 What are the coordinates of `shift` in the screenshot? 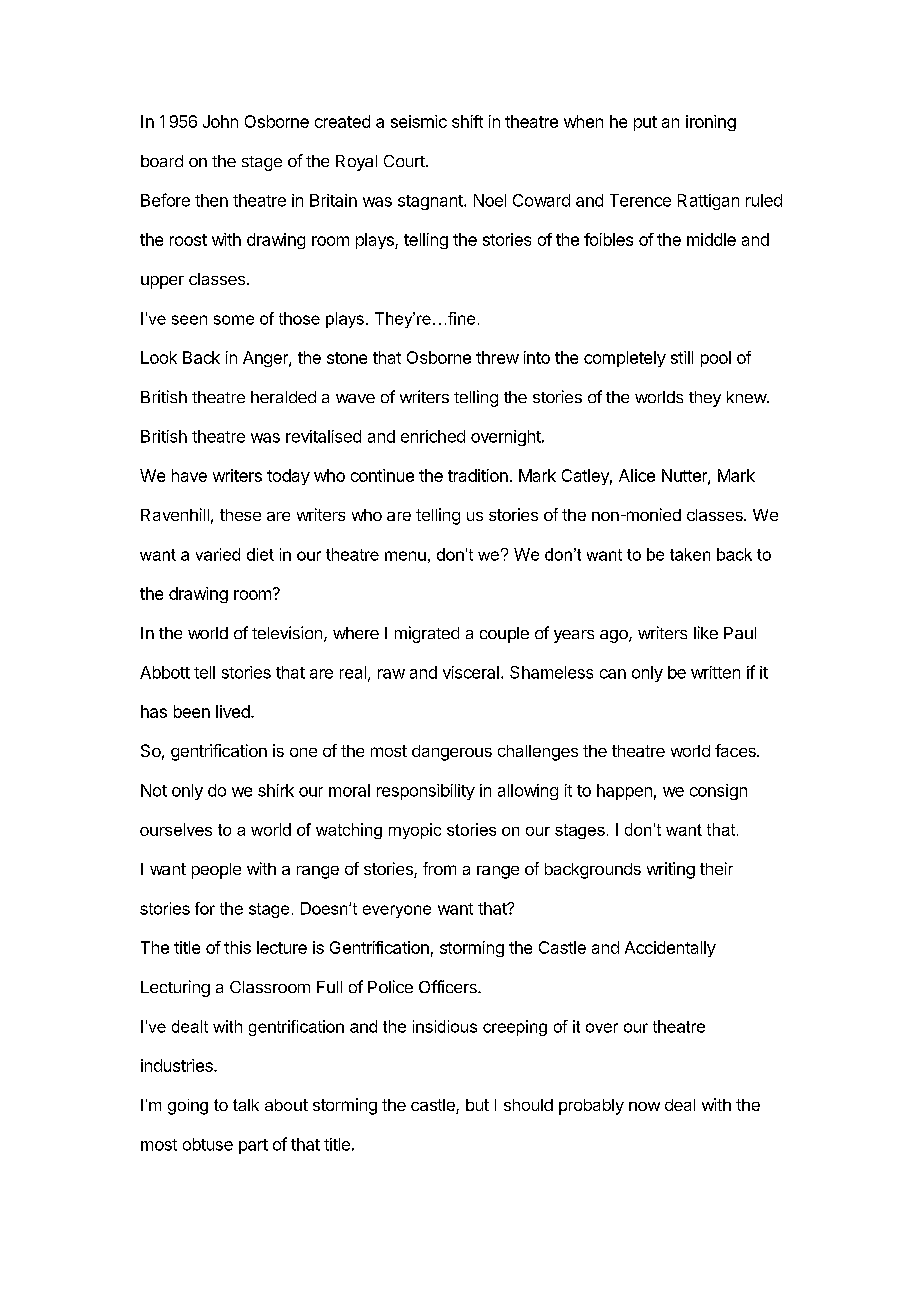 It's located at (467, 121).
